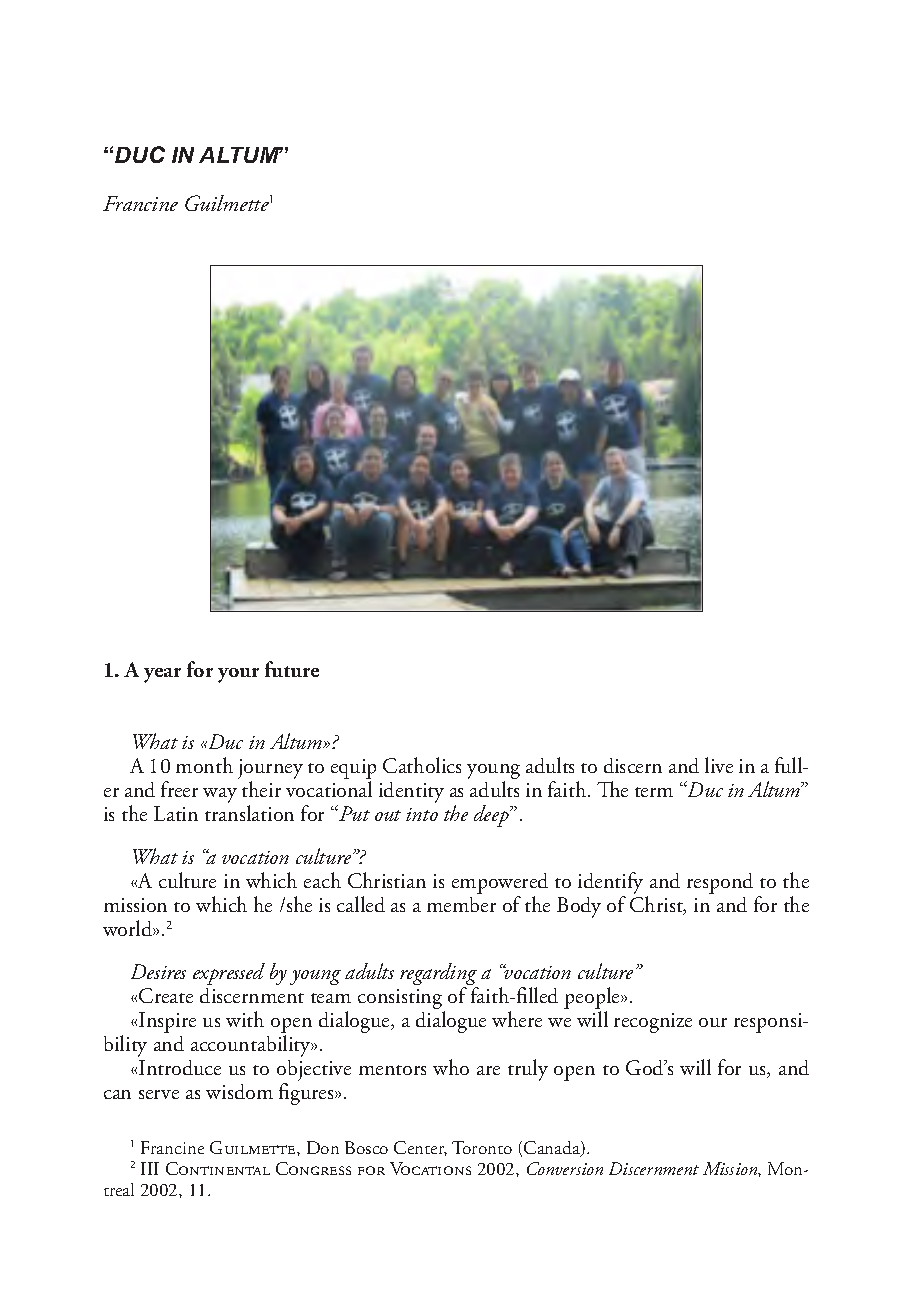 Image resolution: width=924 pixels, height=1305 pixels. Describe the element at coordinates (238, 675) in the page. I see `your` at that location.
